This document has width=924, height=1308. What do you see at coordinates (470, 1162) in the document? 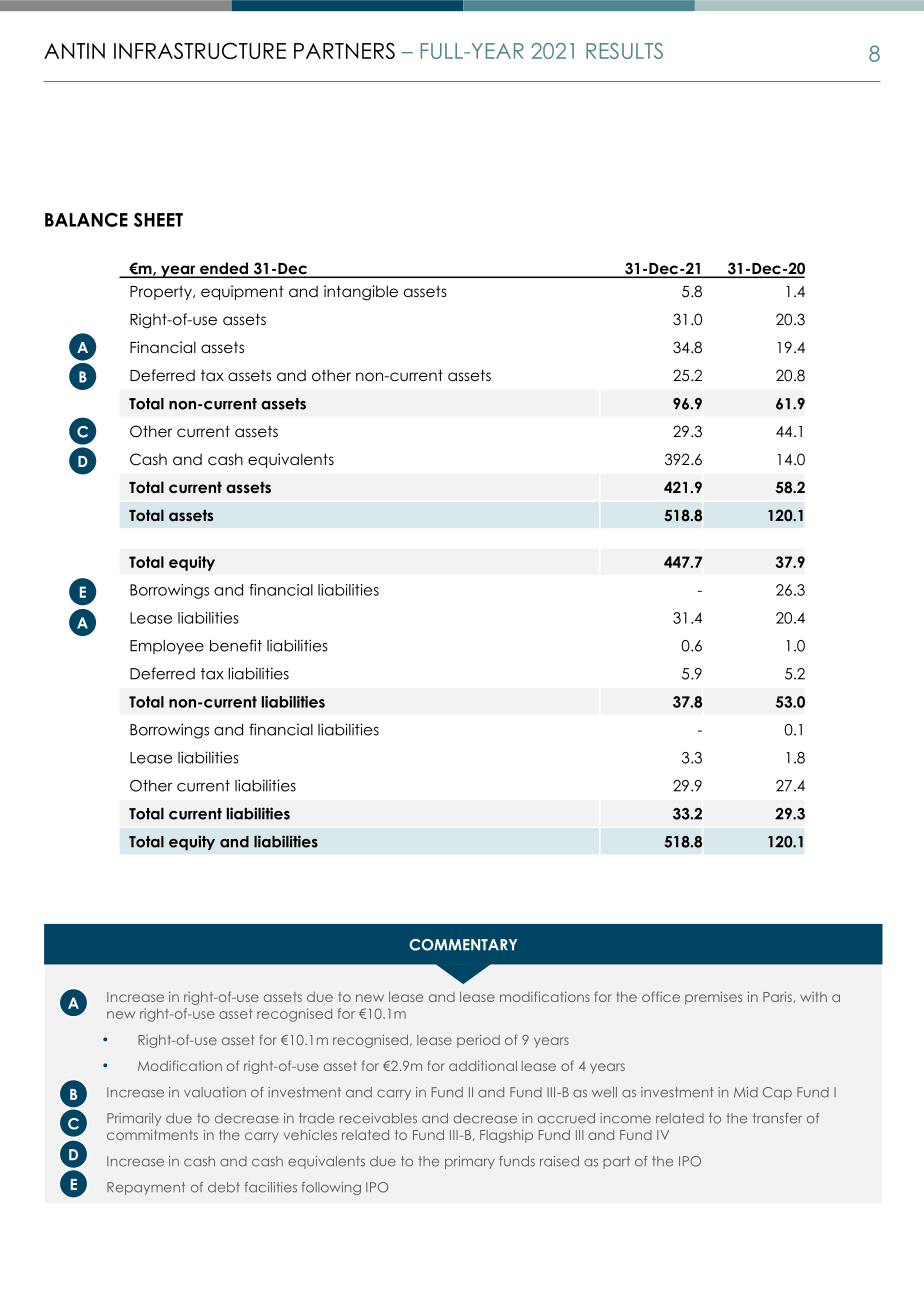
I see `primary` at bounding box center [470, 1162].
